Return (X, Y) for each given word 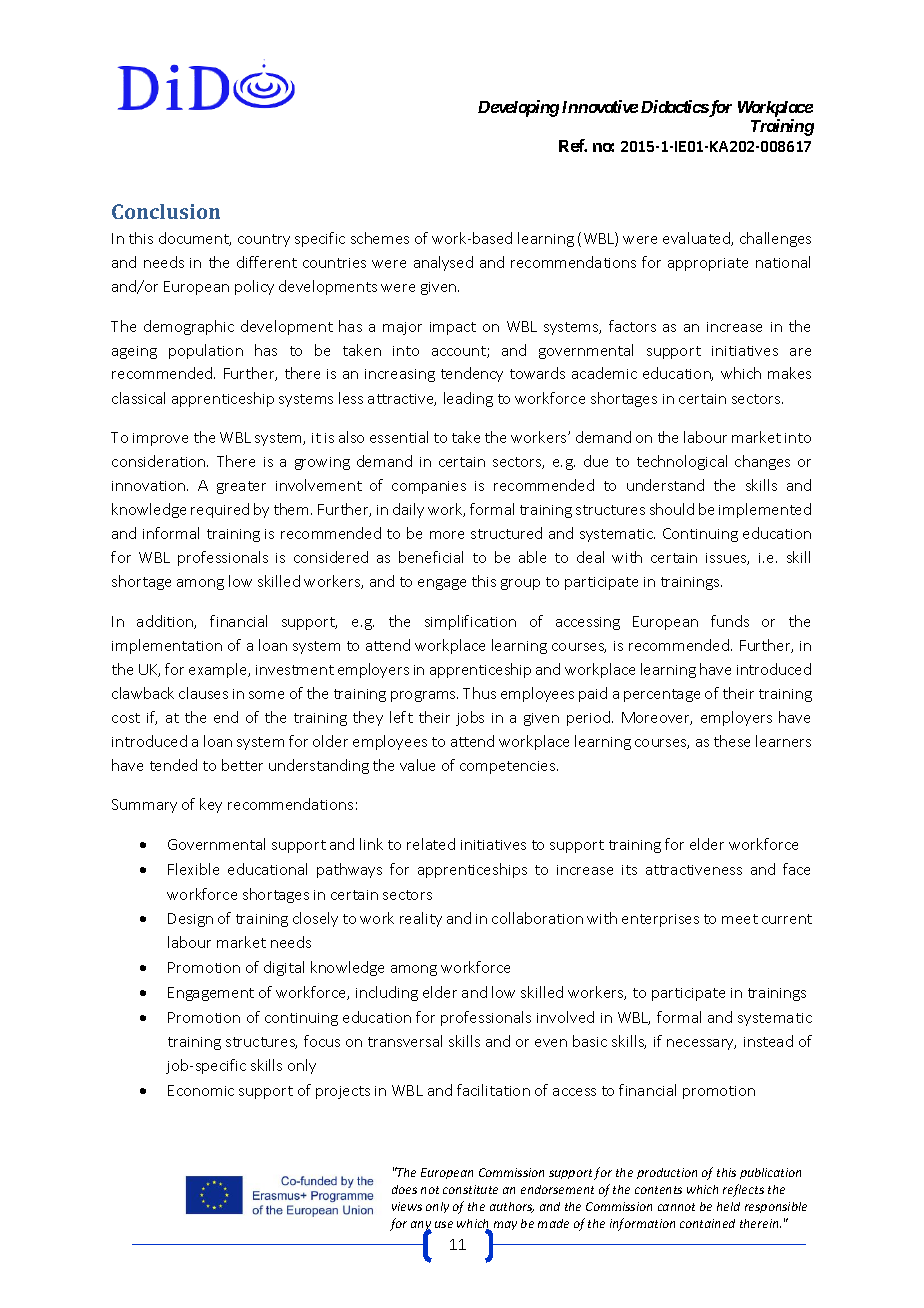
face (796, 869)
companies (429, 487)
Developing (518, 108)
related (431, 844)
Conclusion (166, 211)
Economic (201, 1090)
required (220, 510)
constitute (470, 1189)
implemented (765, 510)
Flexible (193, 869)
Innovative (600, 106)
